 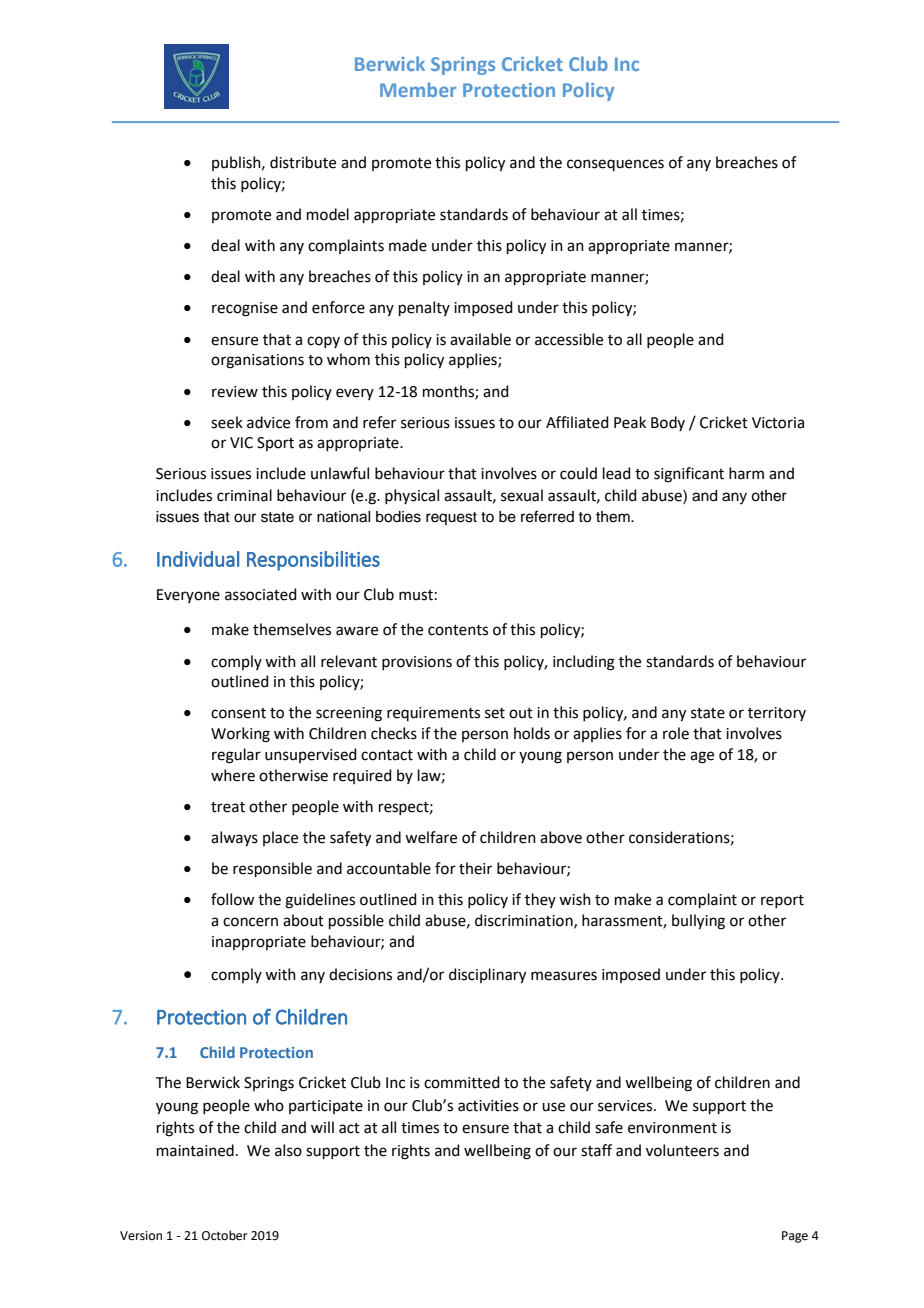 I want to click on available, so click(x=480, y=339).
